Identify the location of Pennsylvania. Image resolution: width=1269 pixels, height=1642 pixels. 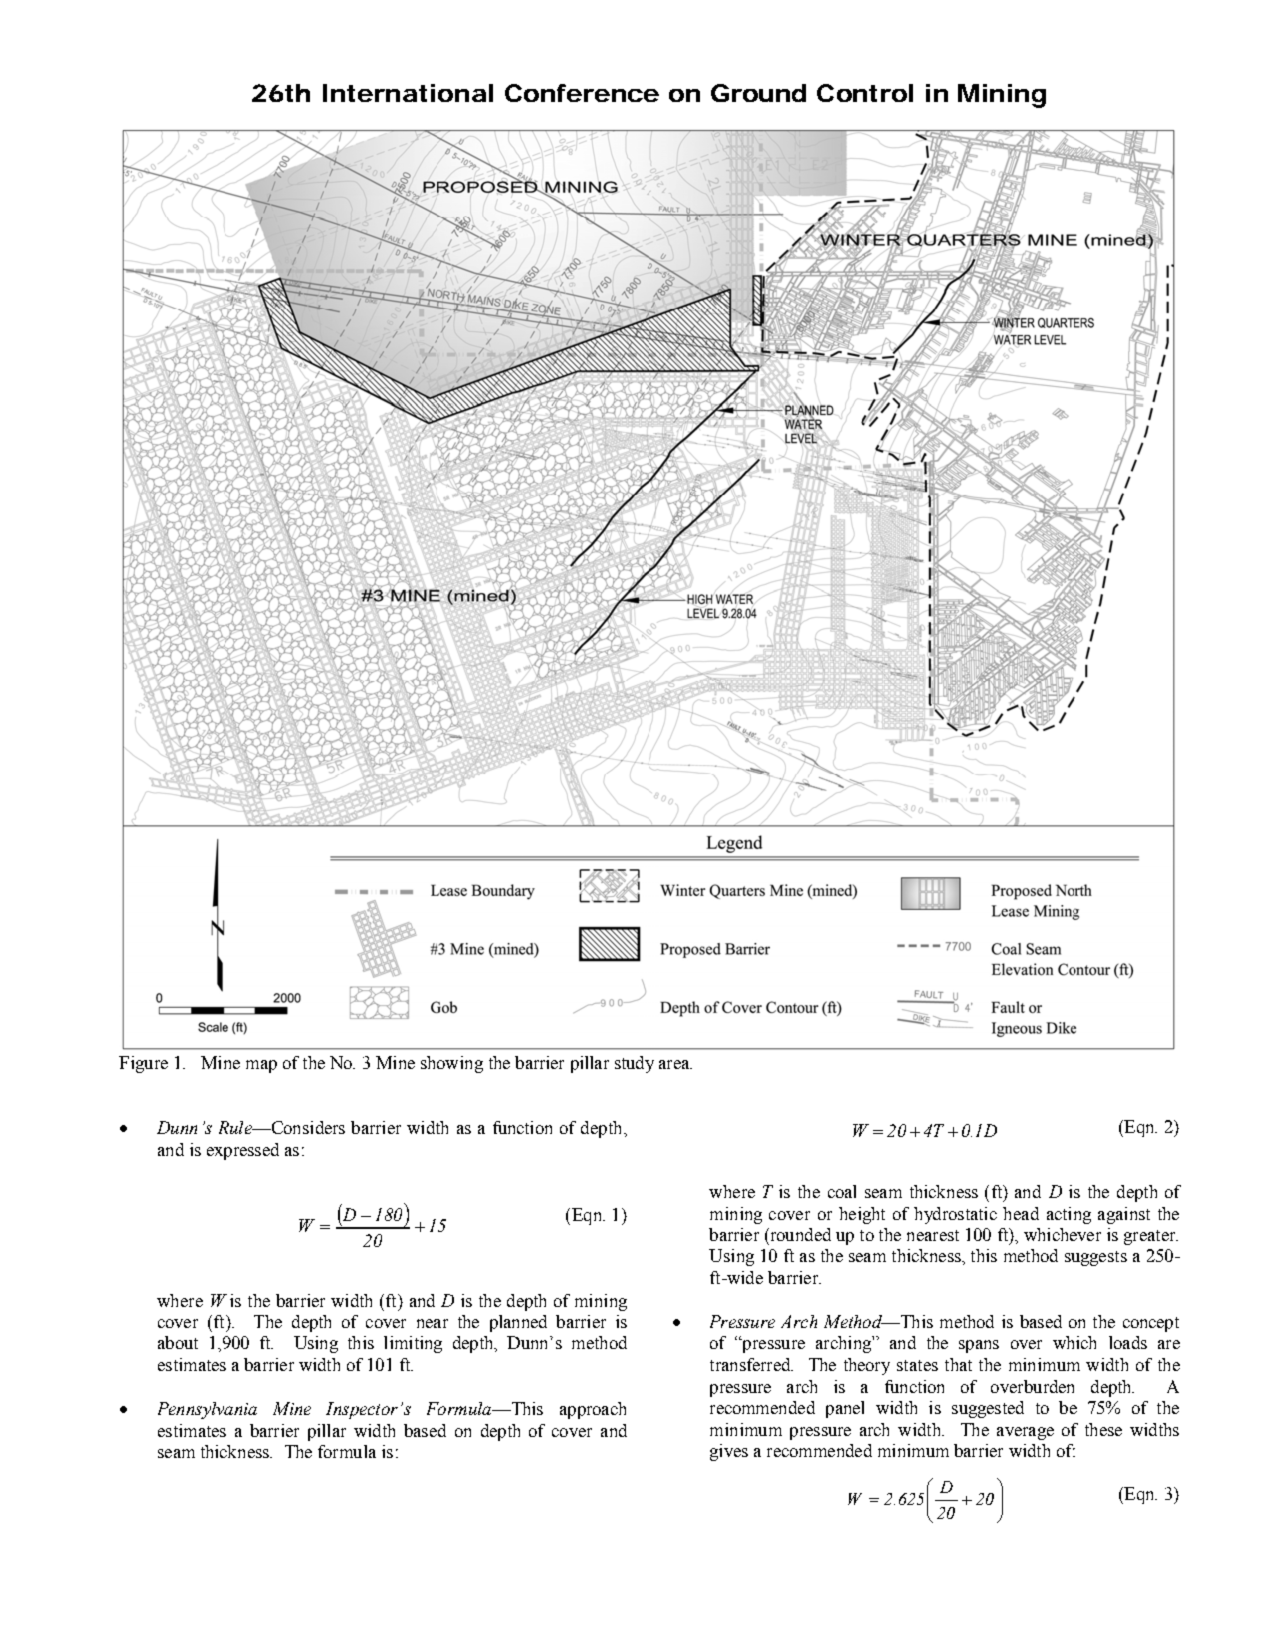
(207, 1410).
